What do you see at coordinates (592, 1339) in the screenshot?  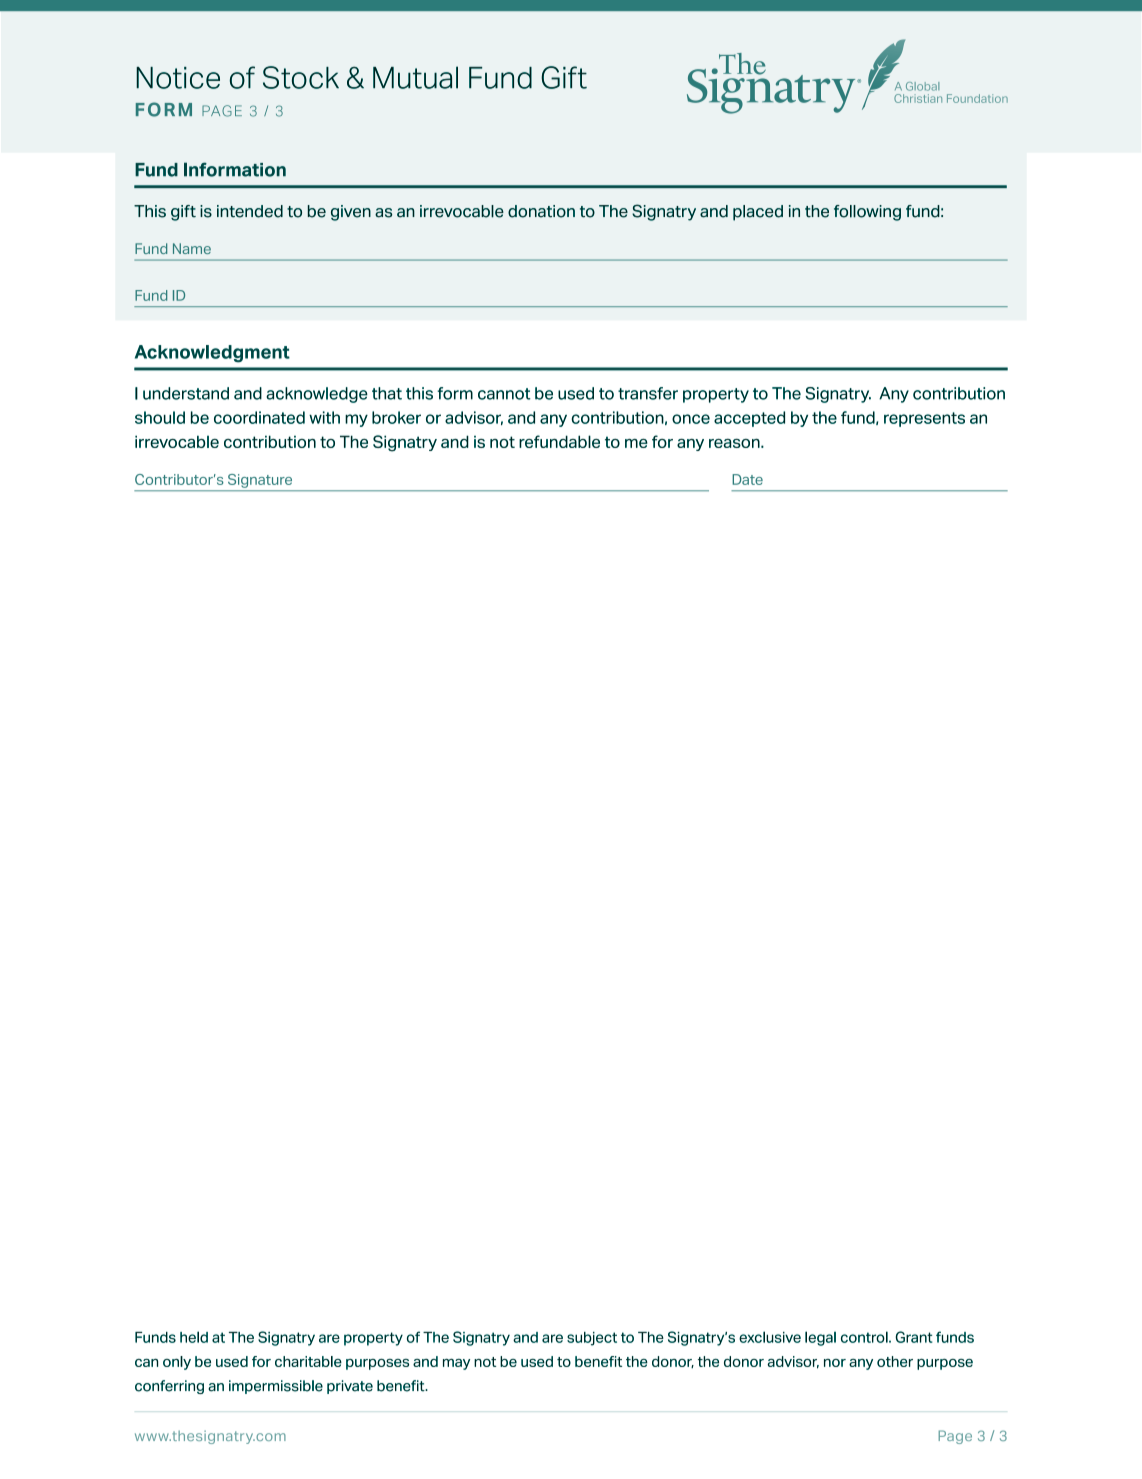 I see `subject` at bounding box center [592, 1339].
